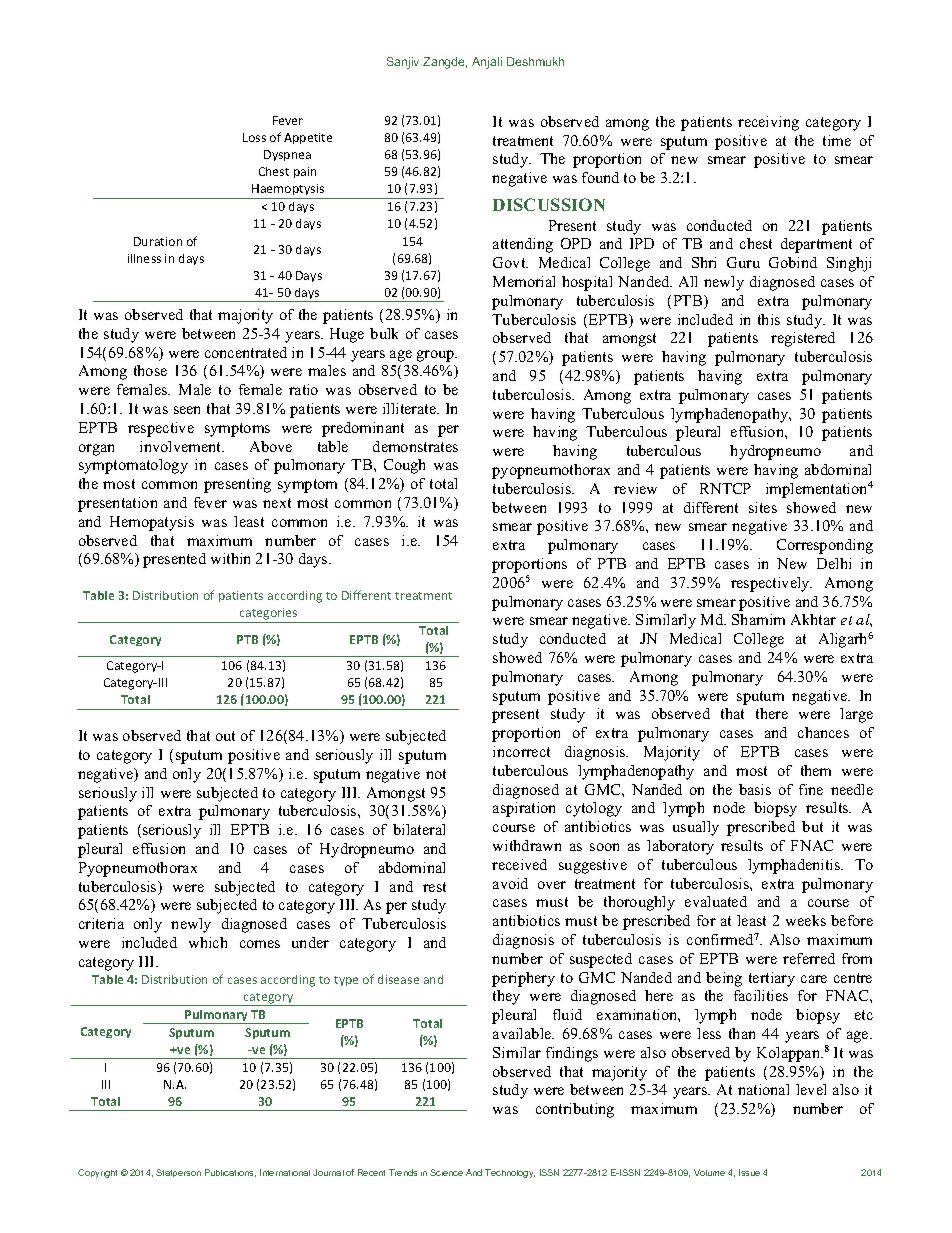 This image has width=952, height=1233. What do you see at coordinates (208, 942) in the image?
I see `which` at bounding box center [208, 942].
